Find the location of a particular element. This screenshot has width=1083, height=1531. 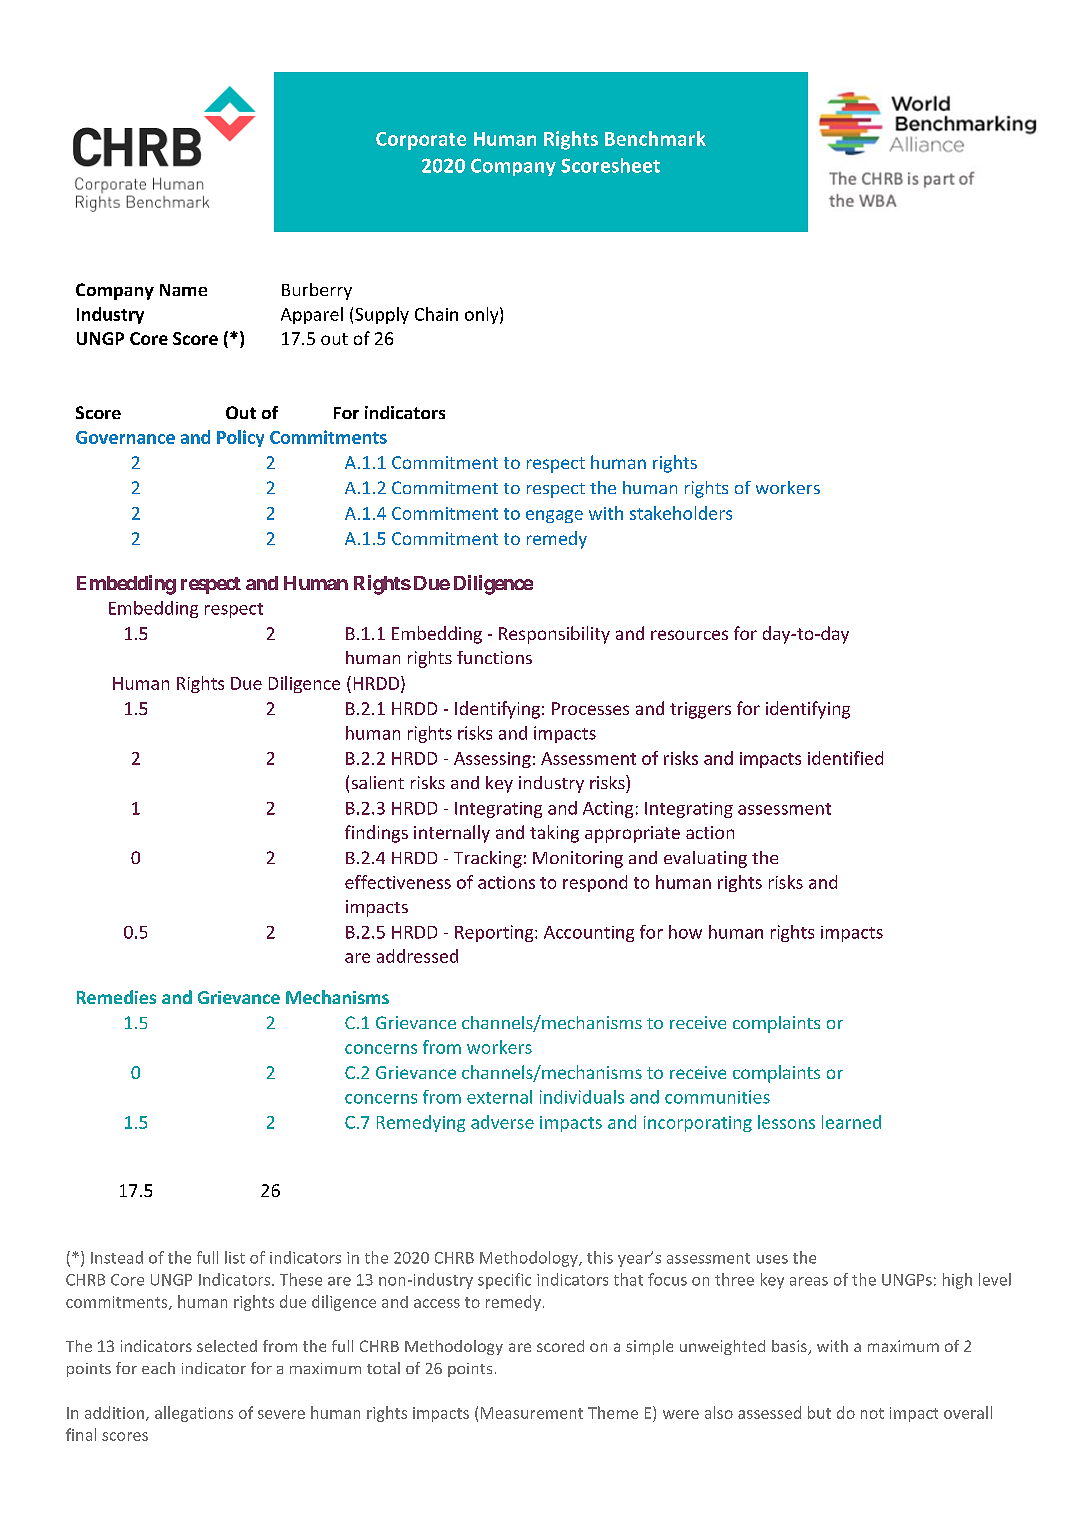

Measurement is located at coordinates (532, 1413).
